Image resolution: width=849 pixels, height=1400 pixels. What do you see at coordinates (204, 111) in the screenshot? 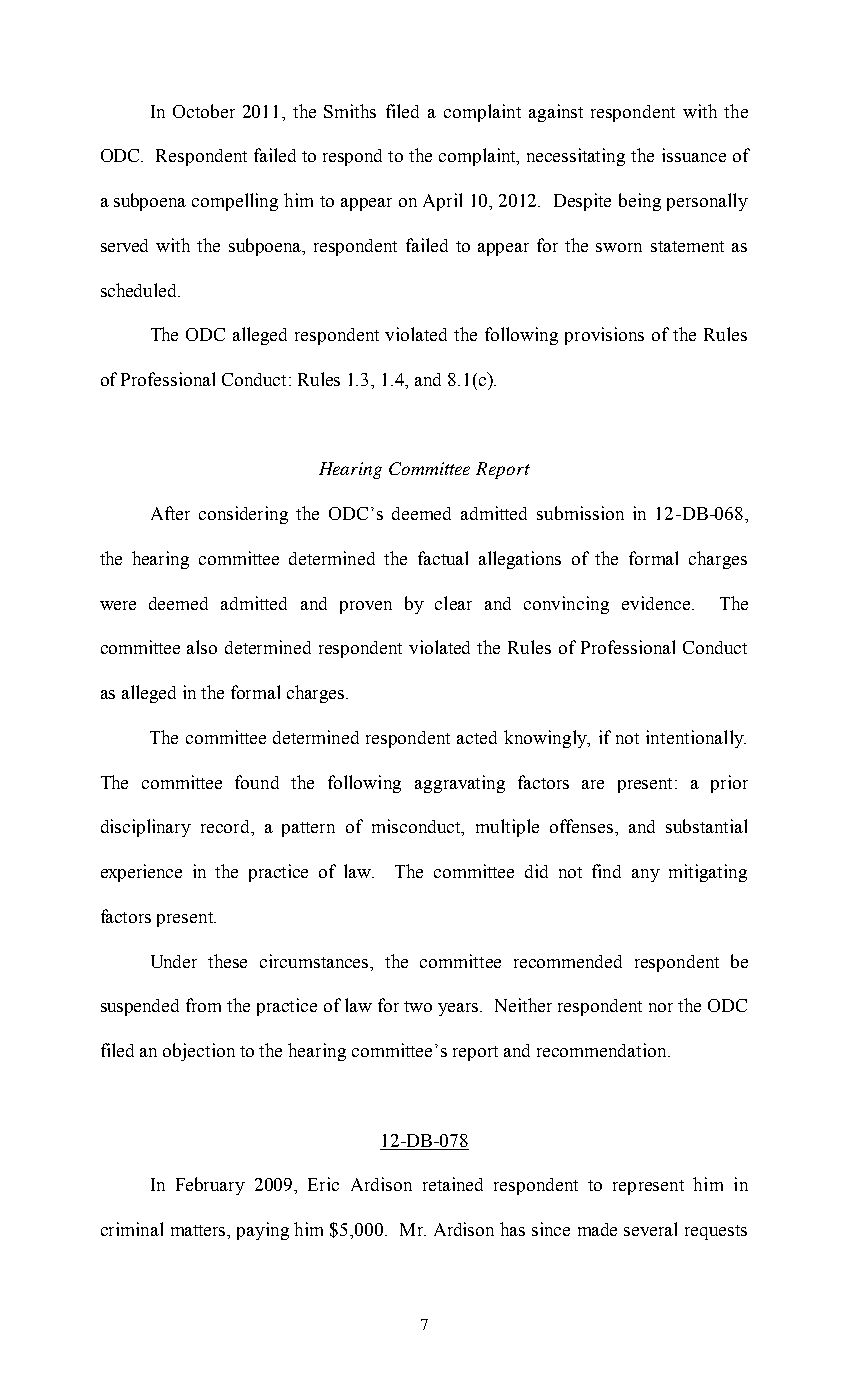
I see `October` at bounding box center [204, 111].
